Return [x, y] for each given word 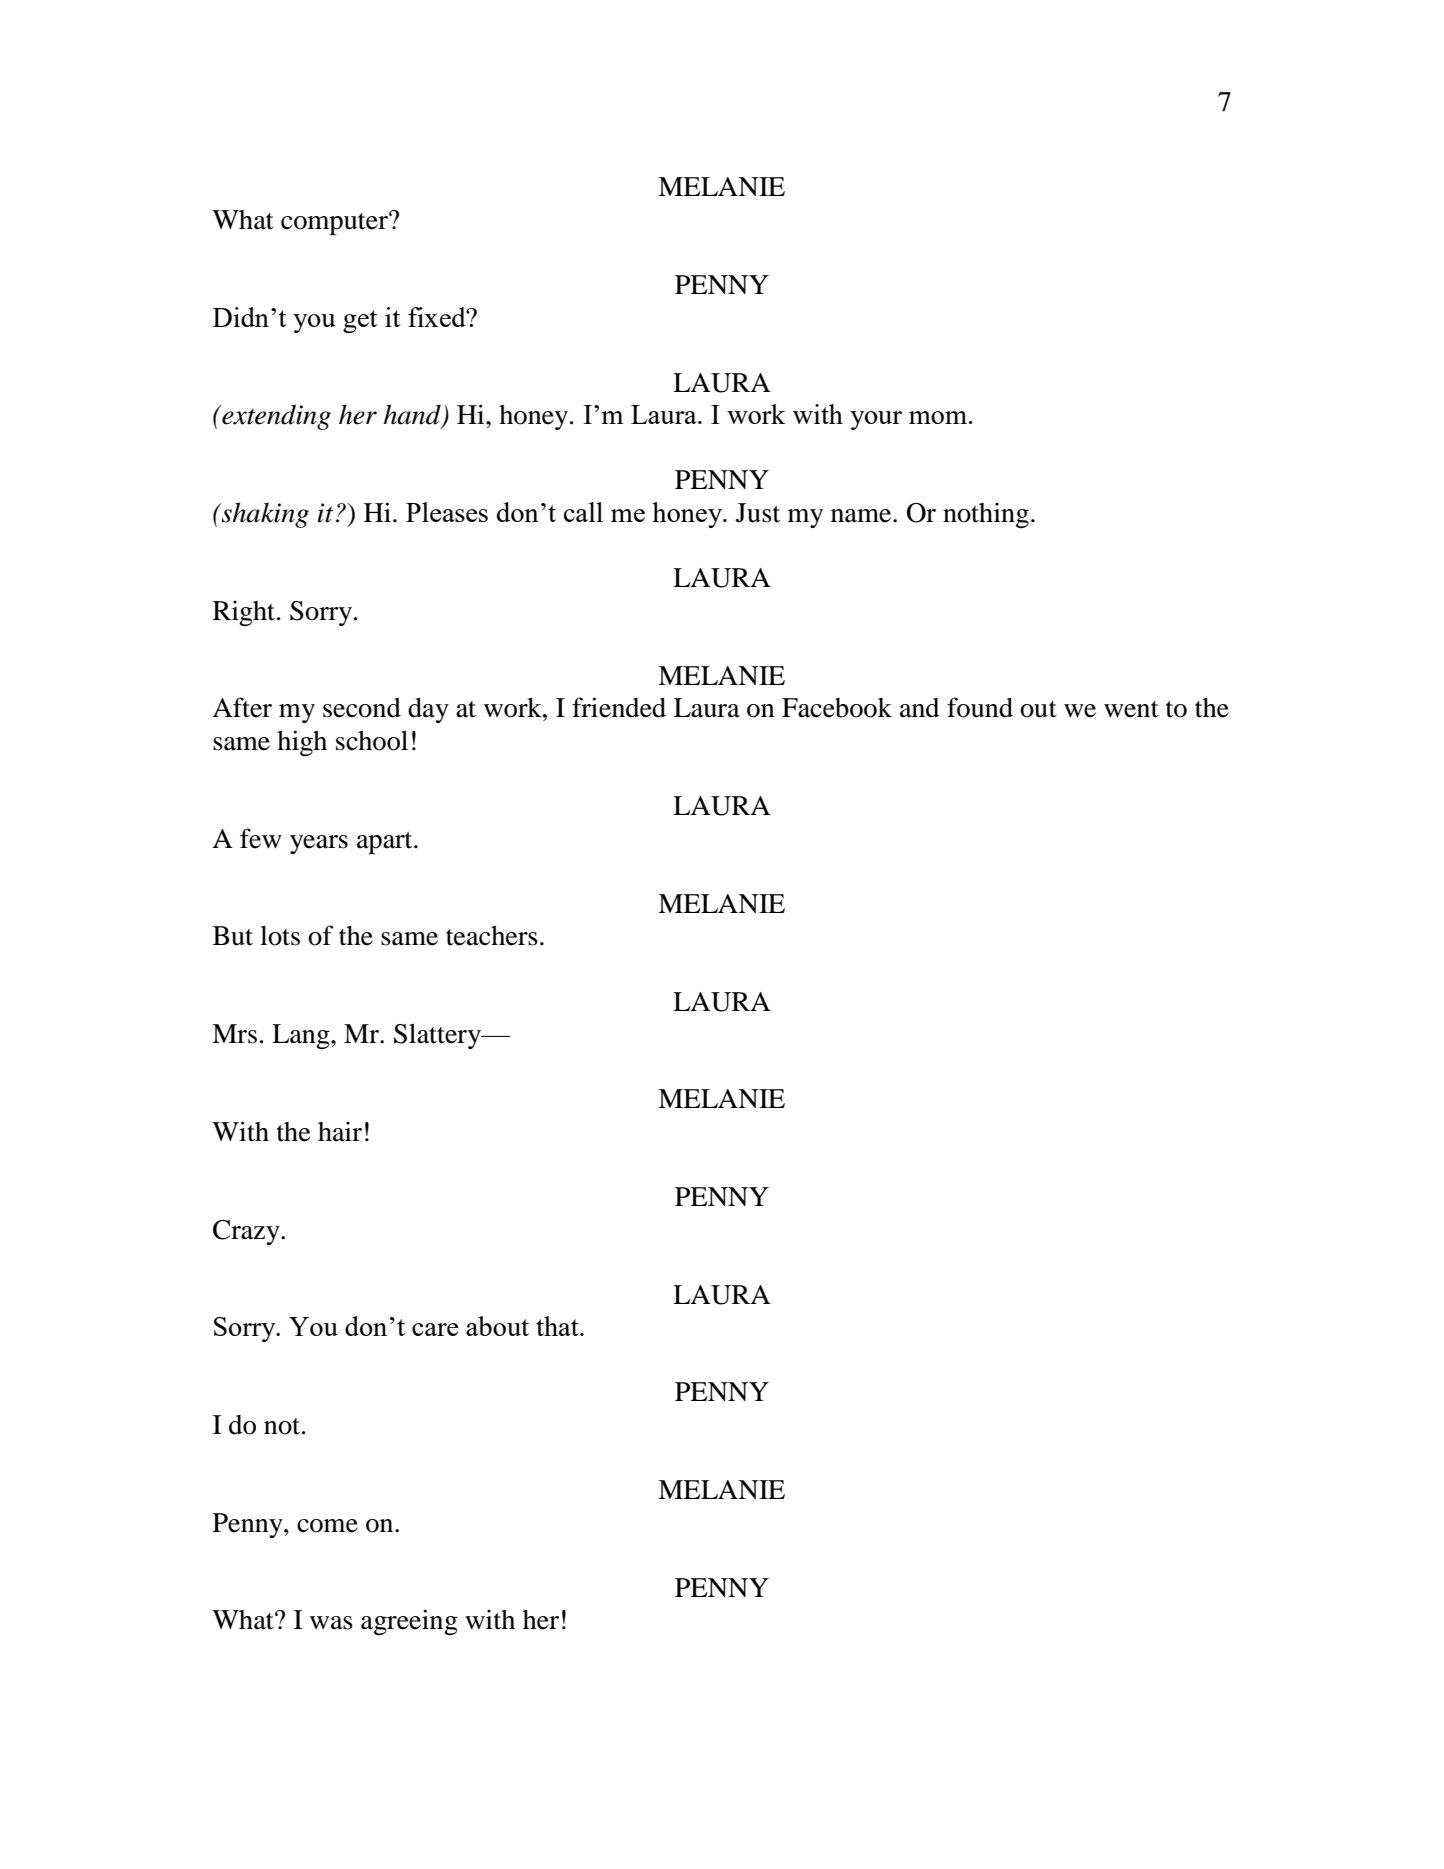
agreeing [409, 1622]
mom [938, 417]
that [558, 1326]
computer [335, 223]
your [876, 420]
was [331, 1623]
